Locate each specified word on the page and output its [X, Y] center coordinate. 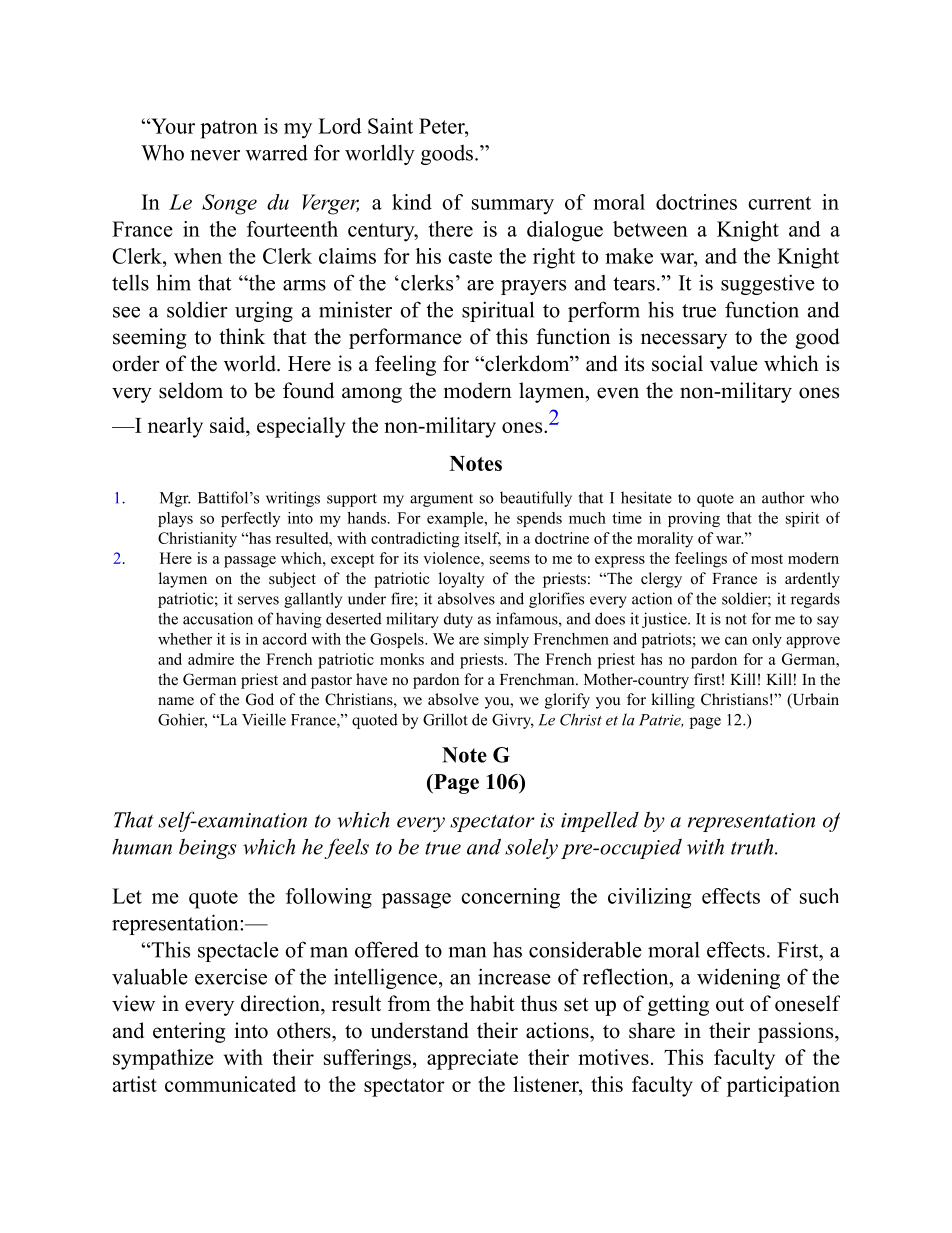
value [734, 363]
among [372, 395]
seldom [191, 390]
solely [531, 848]
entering [189, 1032]
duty [458, 620]
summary [513, 207]
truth [753, 847]
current [779, 203]
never [215, 155]
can [736, 640]
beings [208, 848]
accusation [218, 618]
